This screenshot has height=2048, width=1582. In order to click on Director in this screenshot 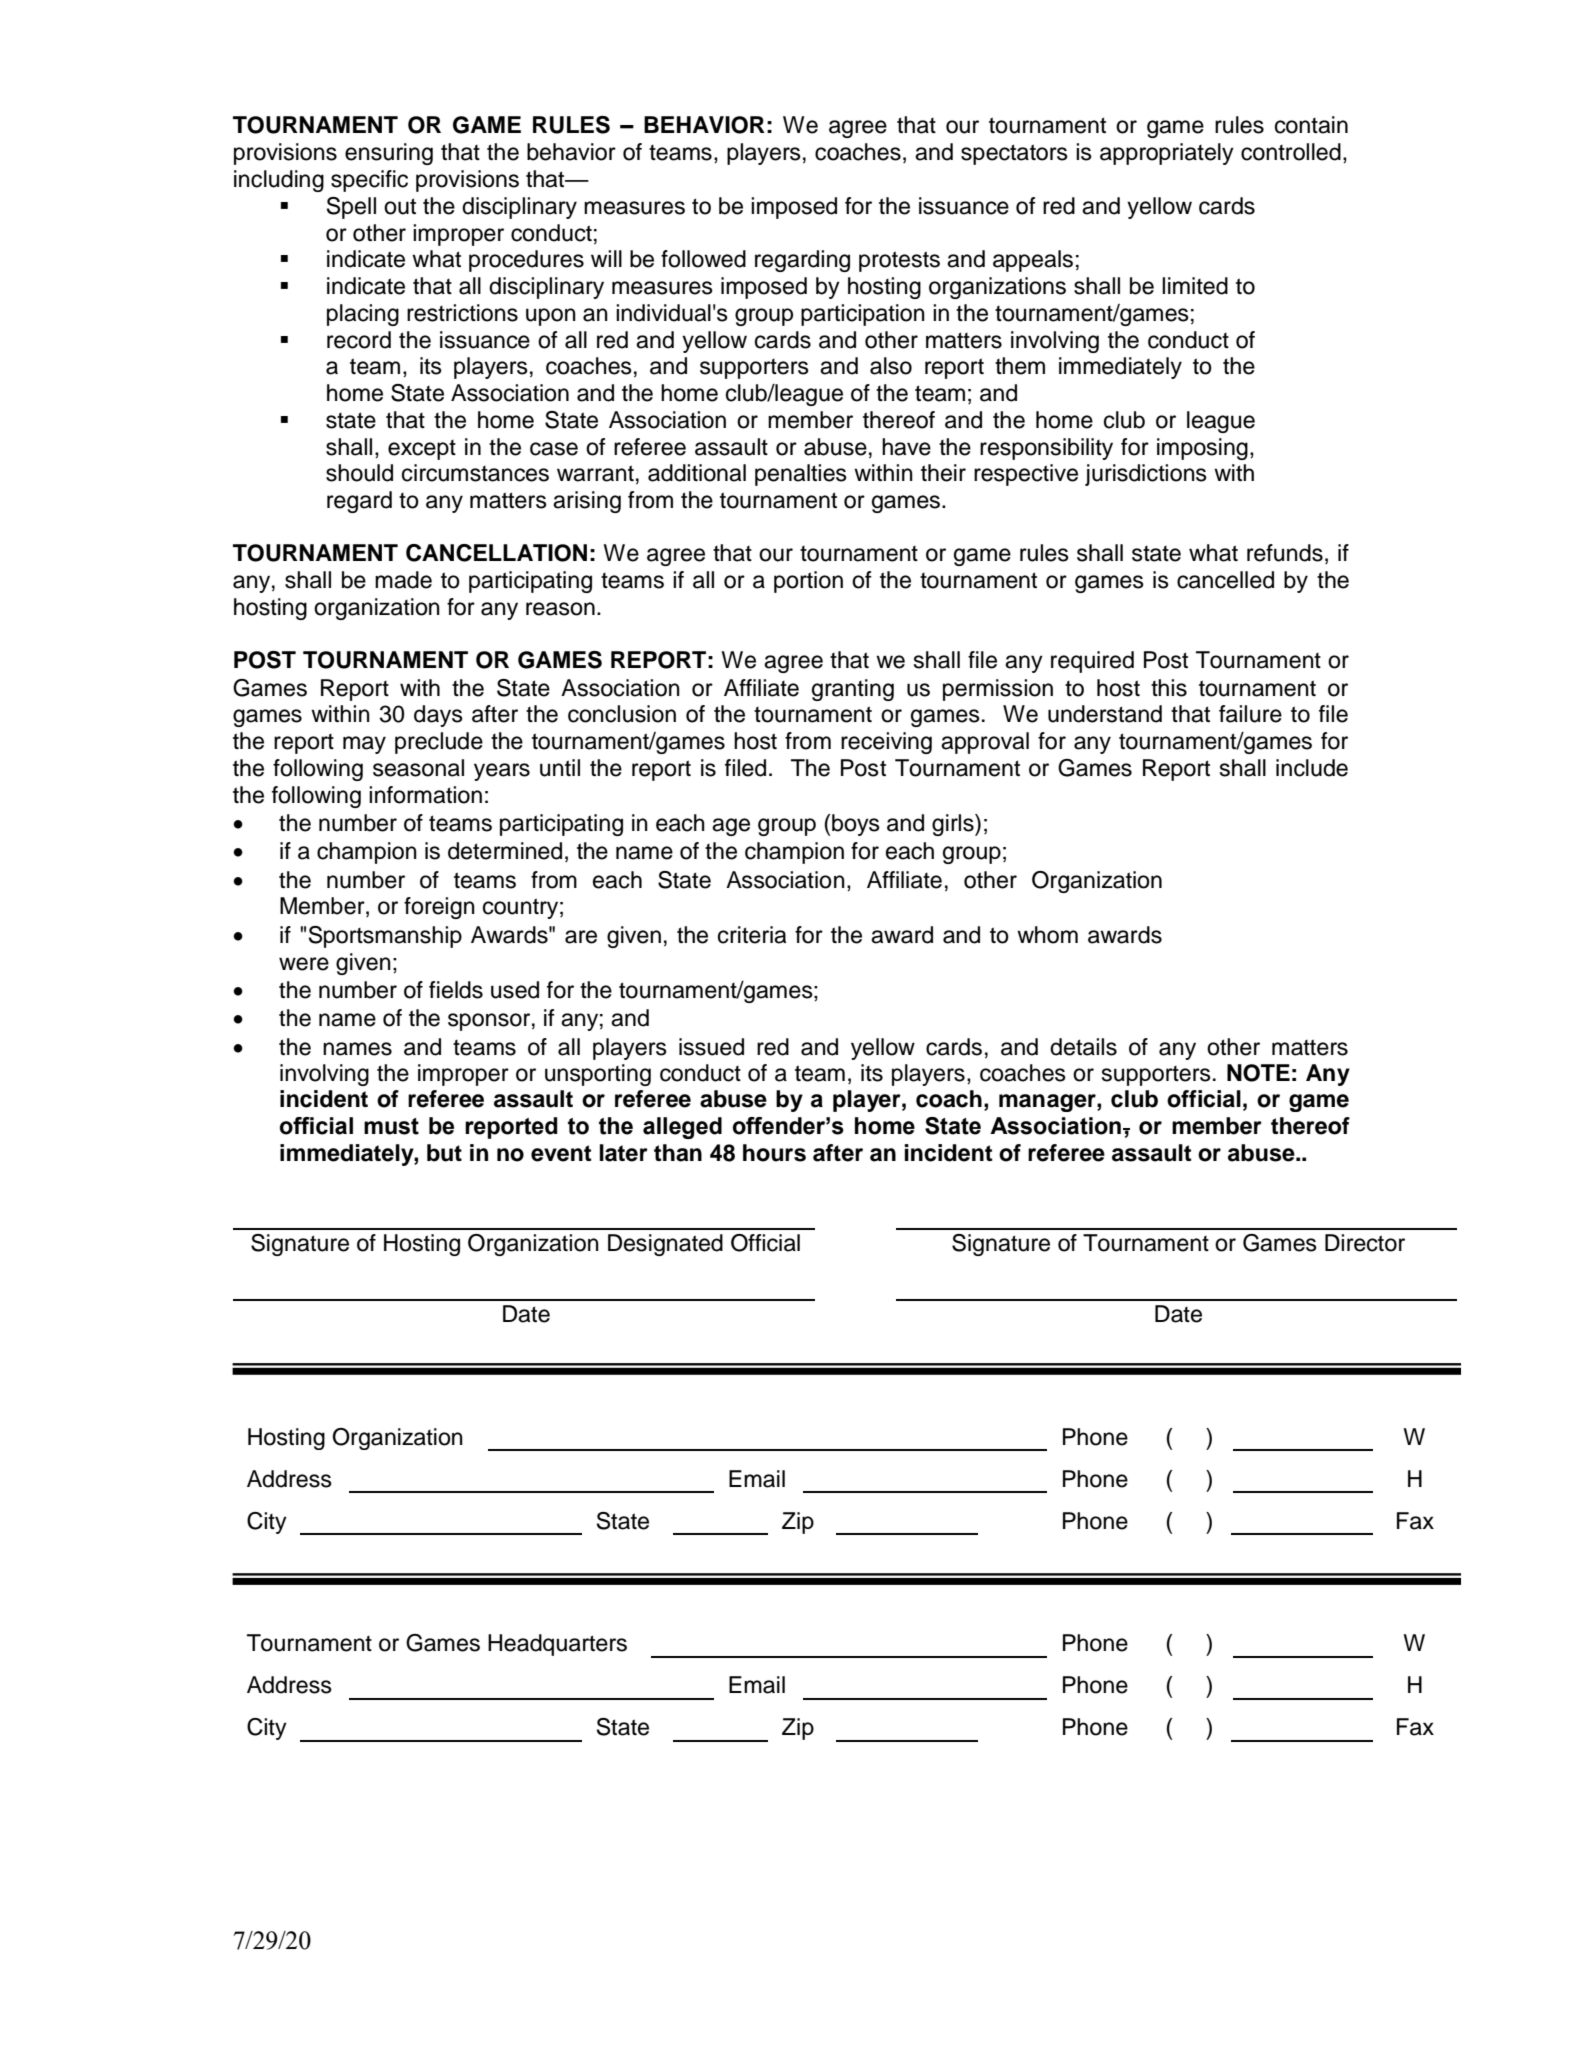, I will do `click(1365, 1243)`.
